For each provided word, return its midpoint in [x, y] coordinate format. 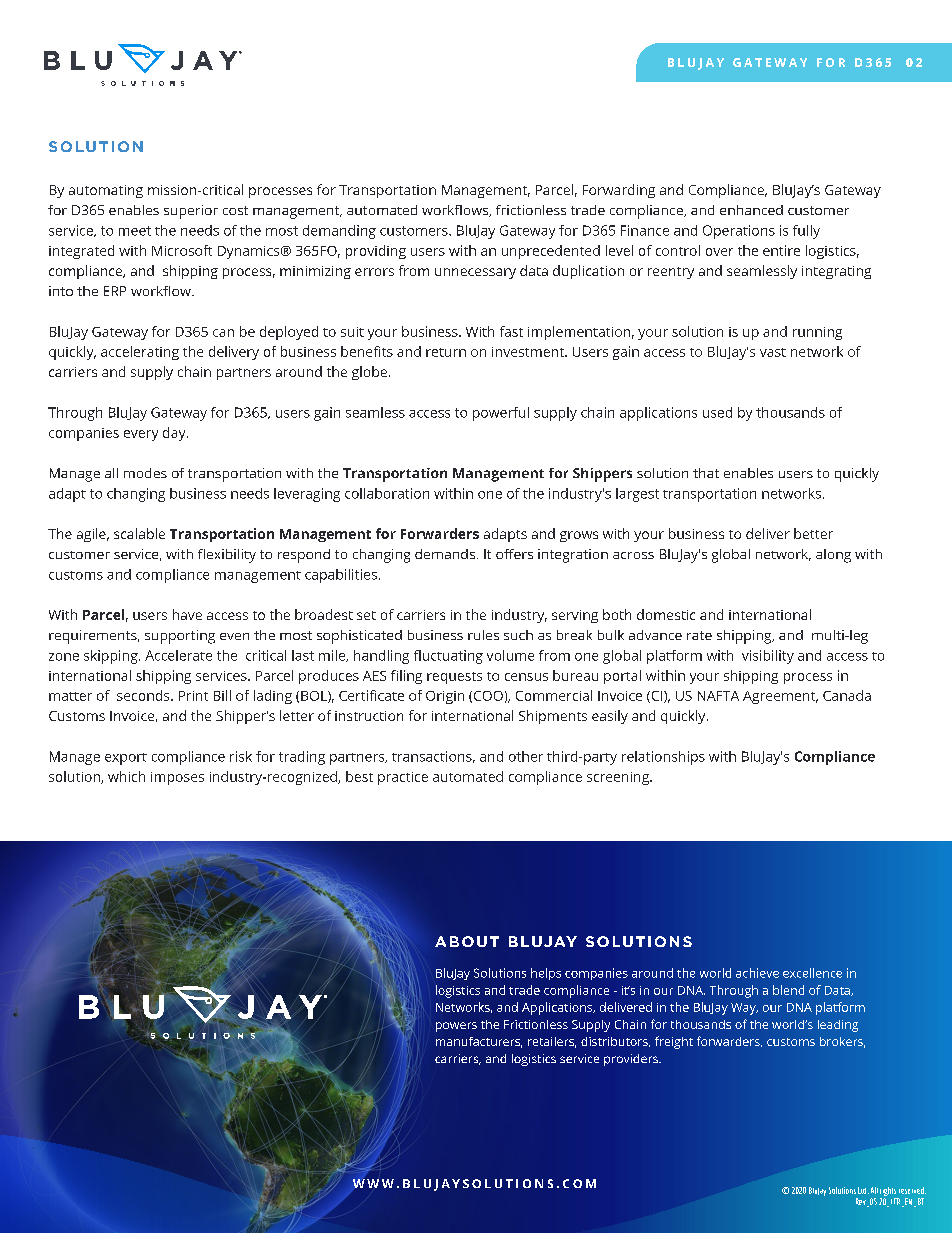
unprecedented [551, 252]
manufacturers [479, 1042]
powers [456, 1027]
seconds [144, 695]
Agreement [780, 697]
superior [191, 212]
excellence [812, 973]
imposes [177, 778]
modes [145, 473]
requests [454, 678]
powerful [501, 414]
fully [806, 232]
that [706, 473]
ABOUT [467, 941]
